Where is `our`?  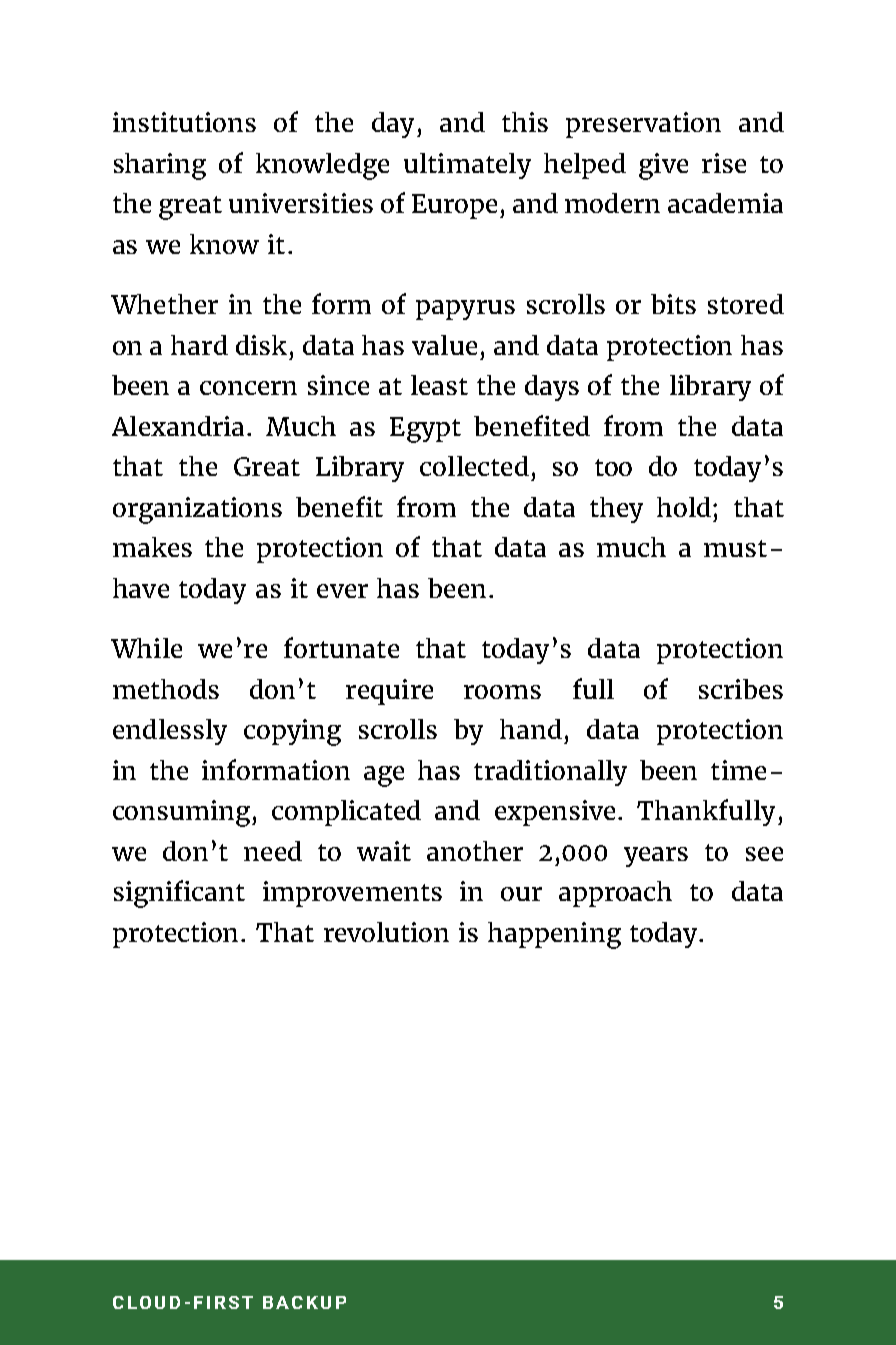 our is located at coordinates (521, 894).
